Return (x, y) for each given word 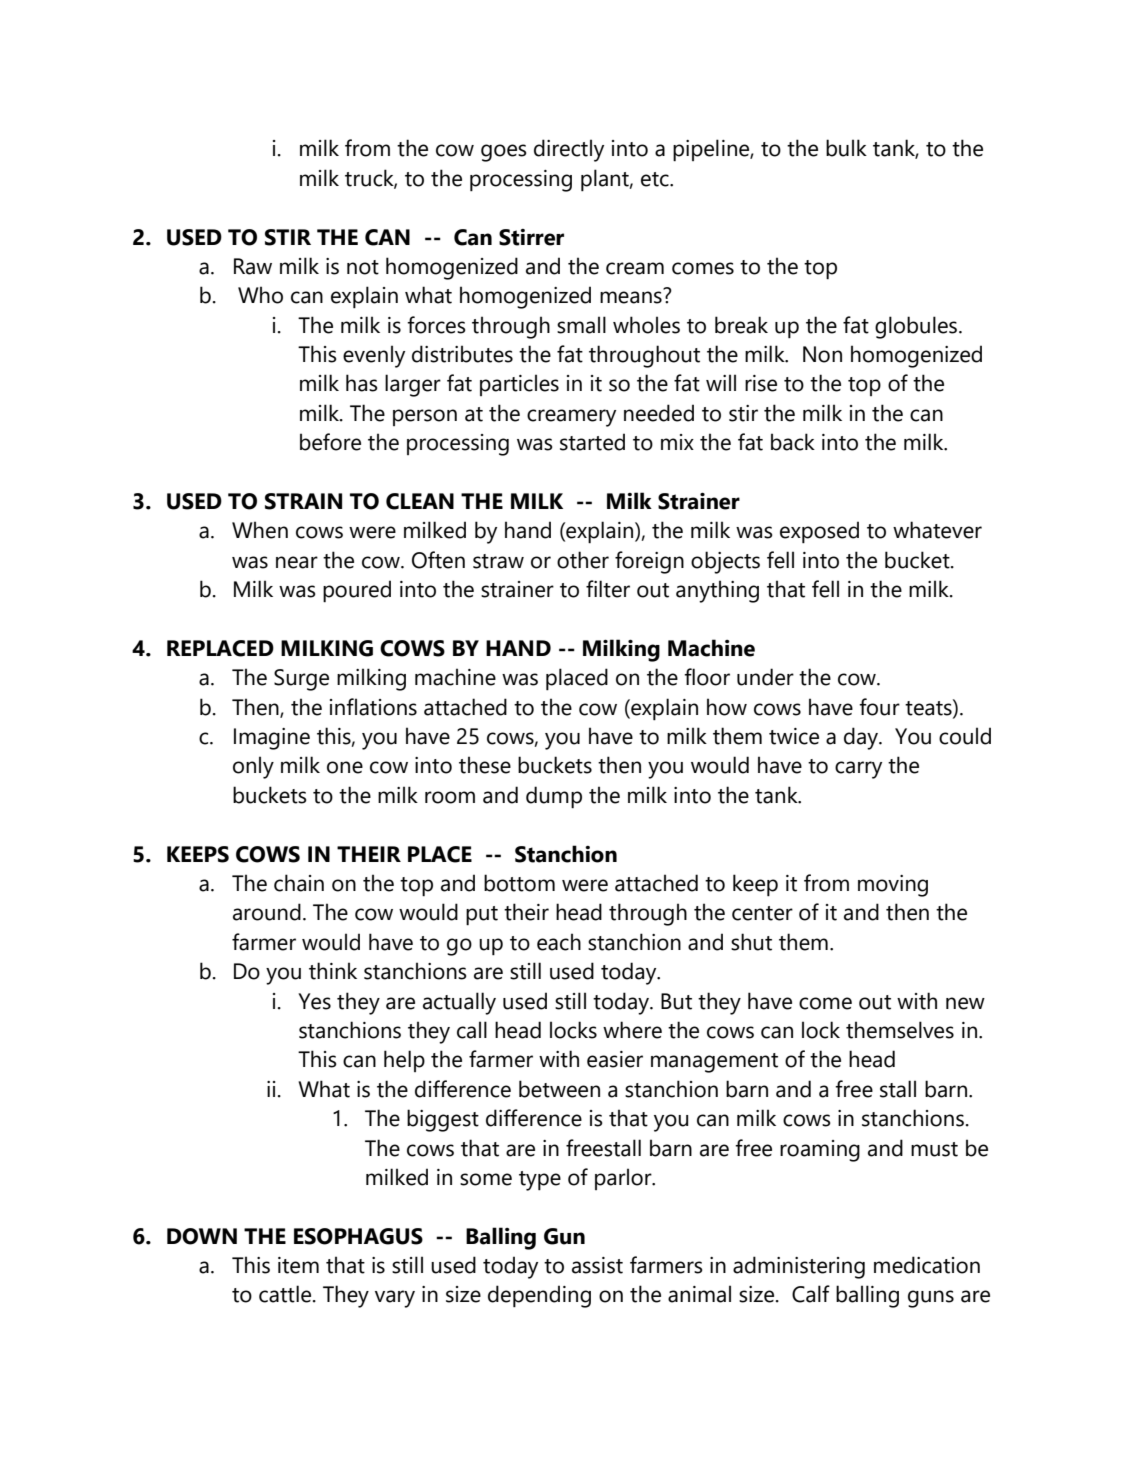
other (583, 560)
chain (299, 883)
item (298, 1265)
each (559, 942)
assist (597, 1265)
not (363, 267)
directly (569, 150)
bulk (846, 148)
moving (893, 886)
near (297, 562)
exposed (819, 532)
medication (927, 1265)
